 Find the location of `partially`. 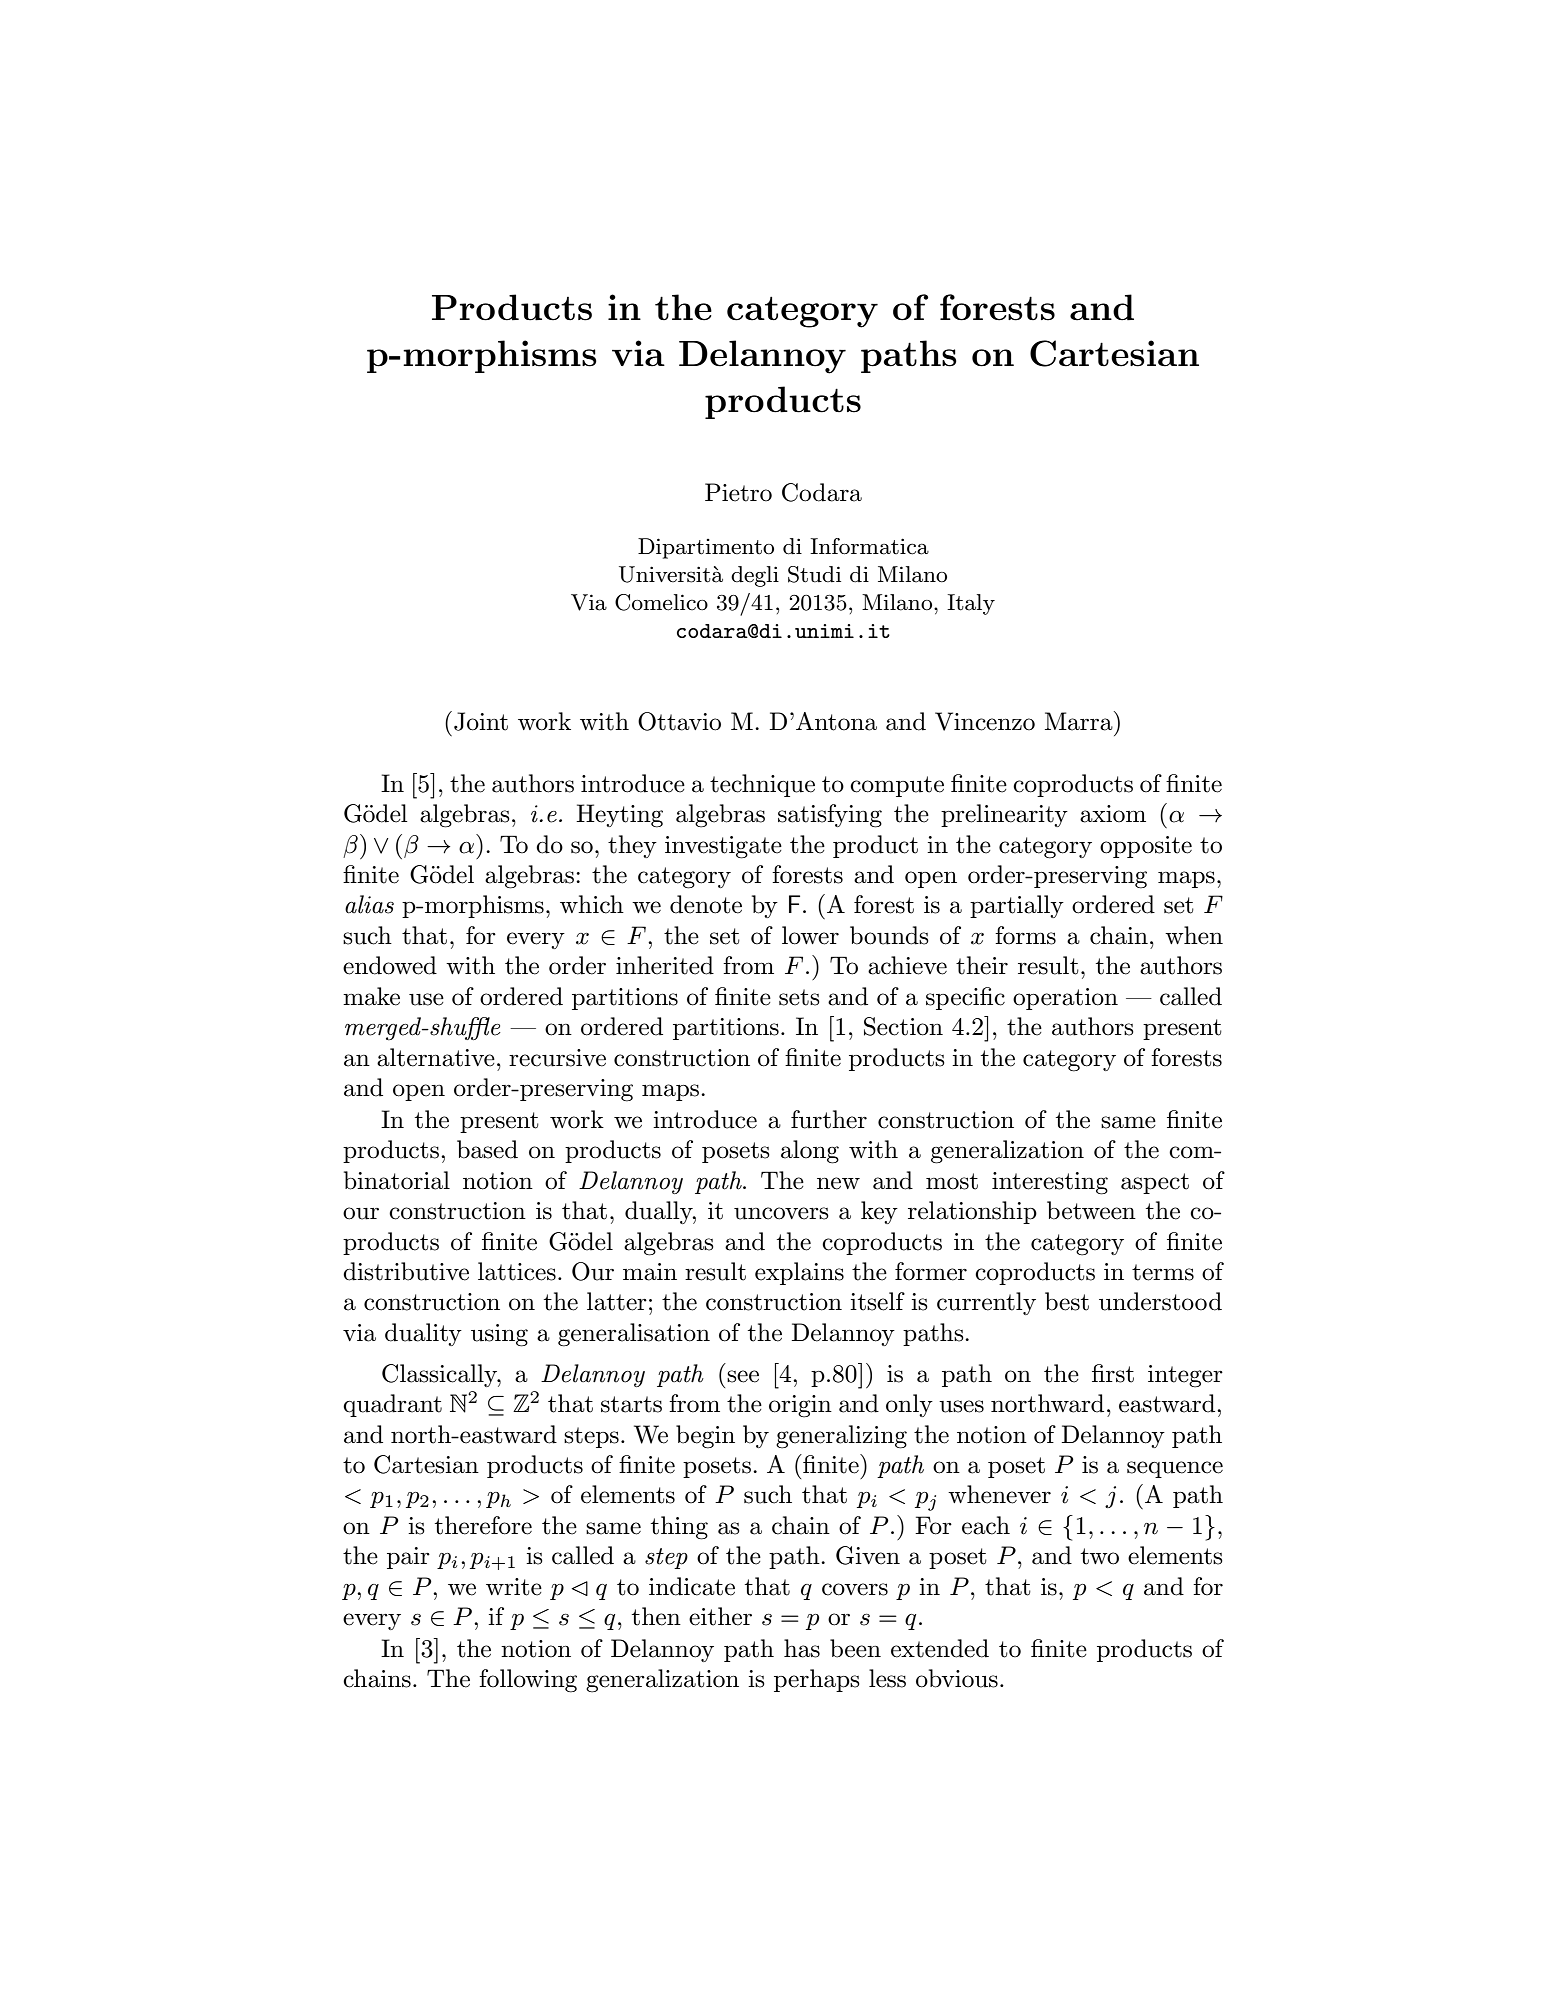

partially is located at coordinates (1017, 906).
